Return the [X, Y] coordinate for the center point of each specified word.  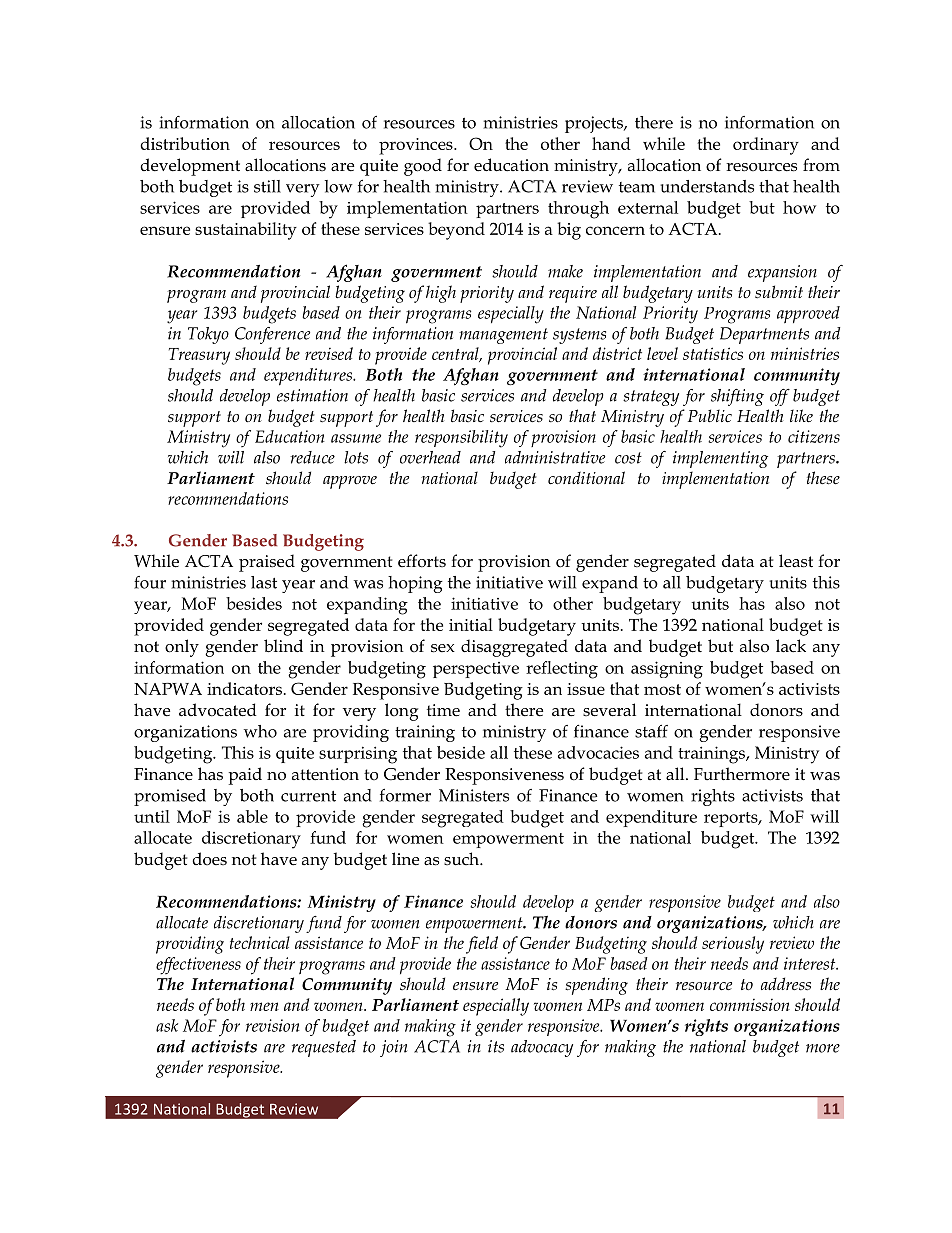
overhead [430, 457]
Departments [764, 335]
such [462, 859]
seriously [733, 945]
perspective [476, 670]
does [209, 859]
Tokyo [208, 335]
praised [267, 563]
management [503, 336]
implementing [720, 459]
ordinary [766, 146]
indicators [244, 688]
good [423, 167]
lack [791, 646]
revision [273, 1025]
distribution [185, 143]
